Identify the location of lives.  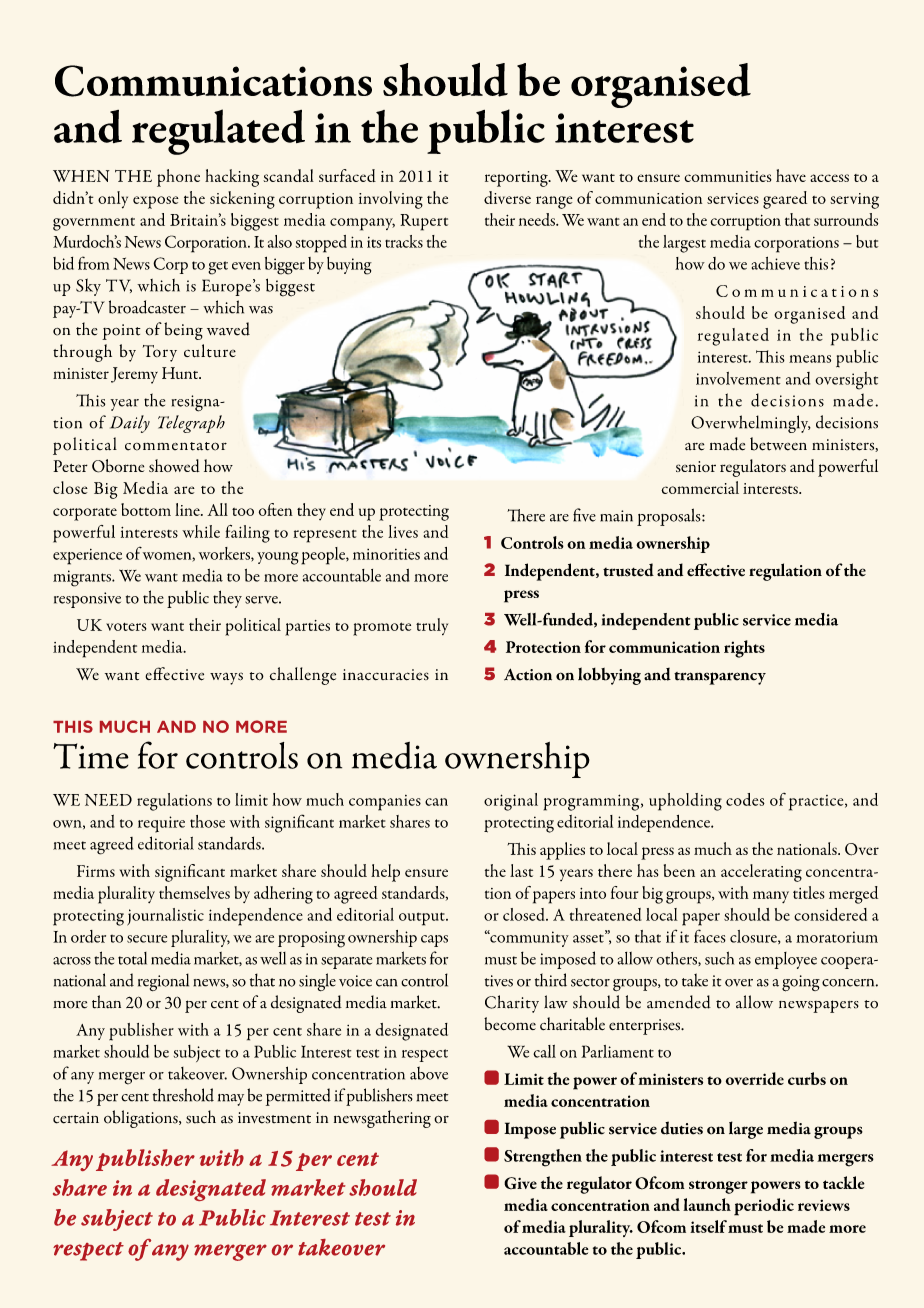
(403, 531).
